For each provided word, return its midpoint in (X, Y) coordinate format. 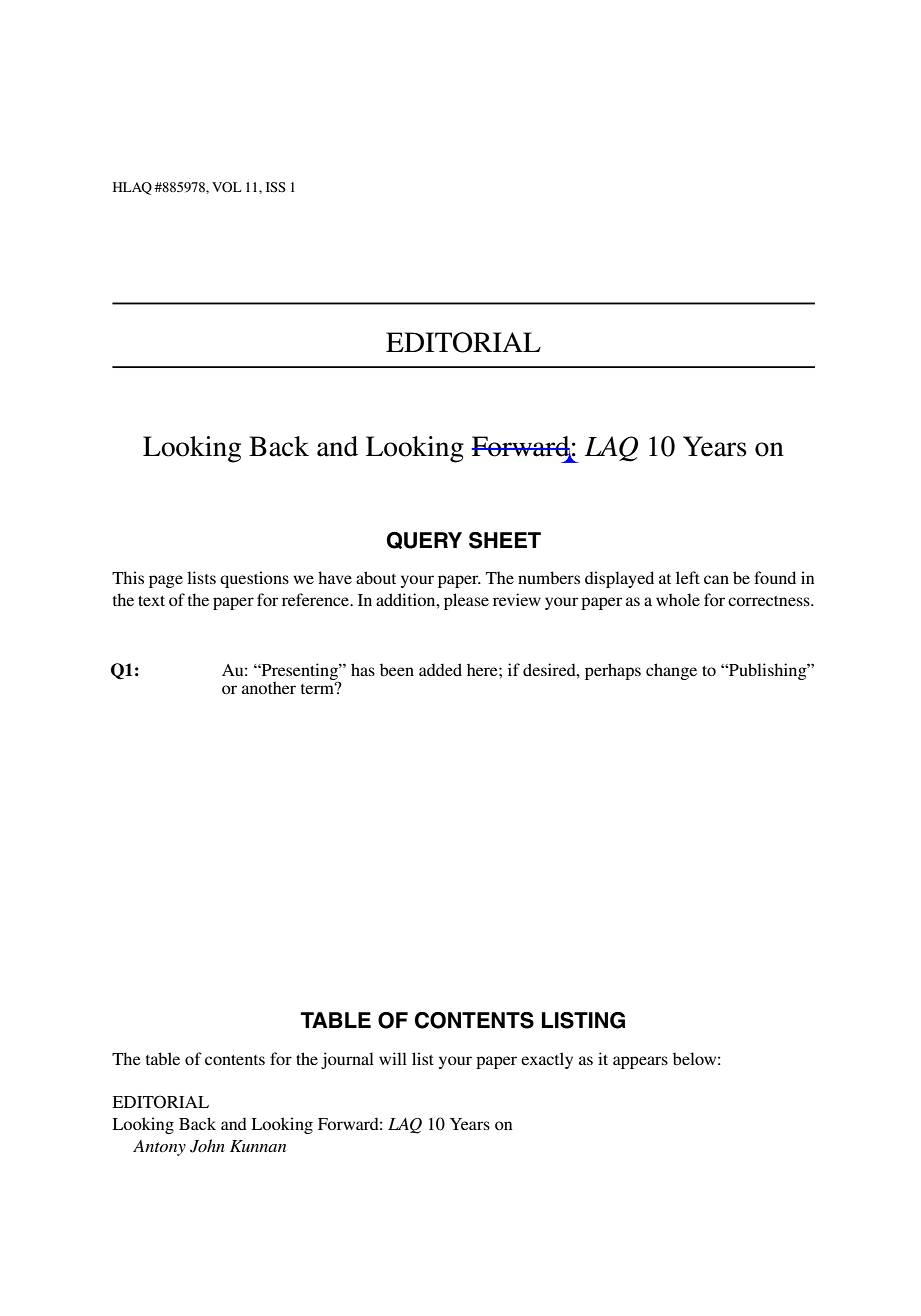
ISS (276, 187)
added (440, 669)
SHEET (505, 540)
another (269, 687)
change (671, 671)
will (393, 1058)
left (688, 577)
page (166, 581)
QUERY (424, 540)
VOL (227, 187)
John (207, 1146)
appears (640, 1062)
